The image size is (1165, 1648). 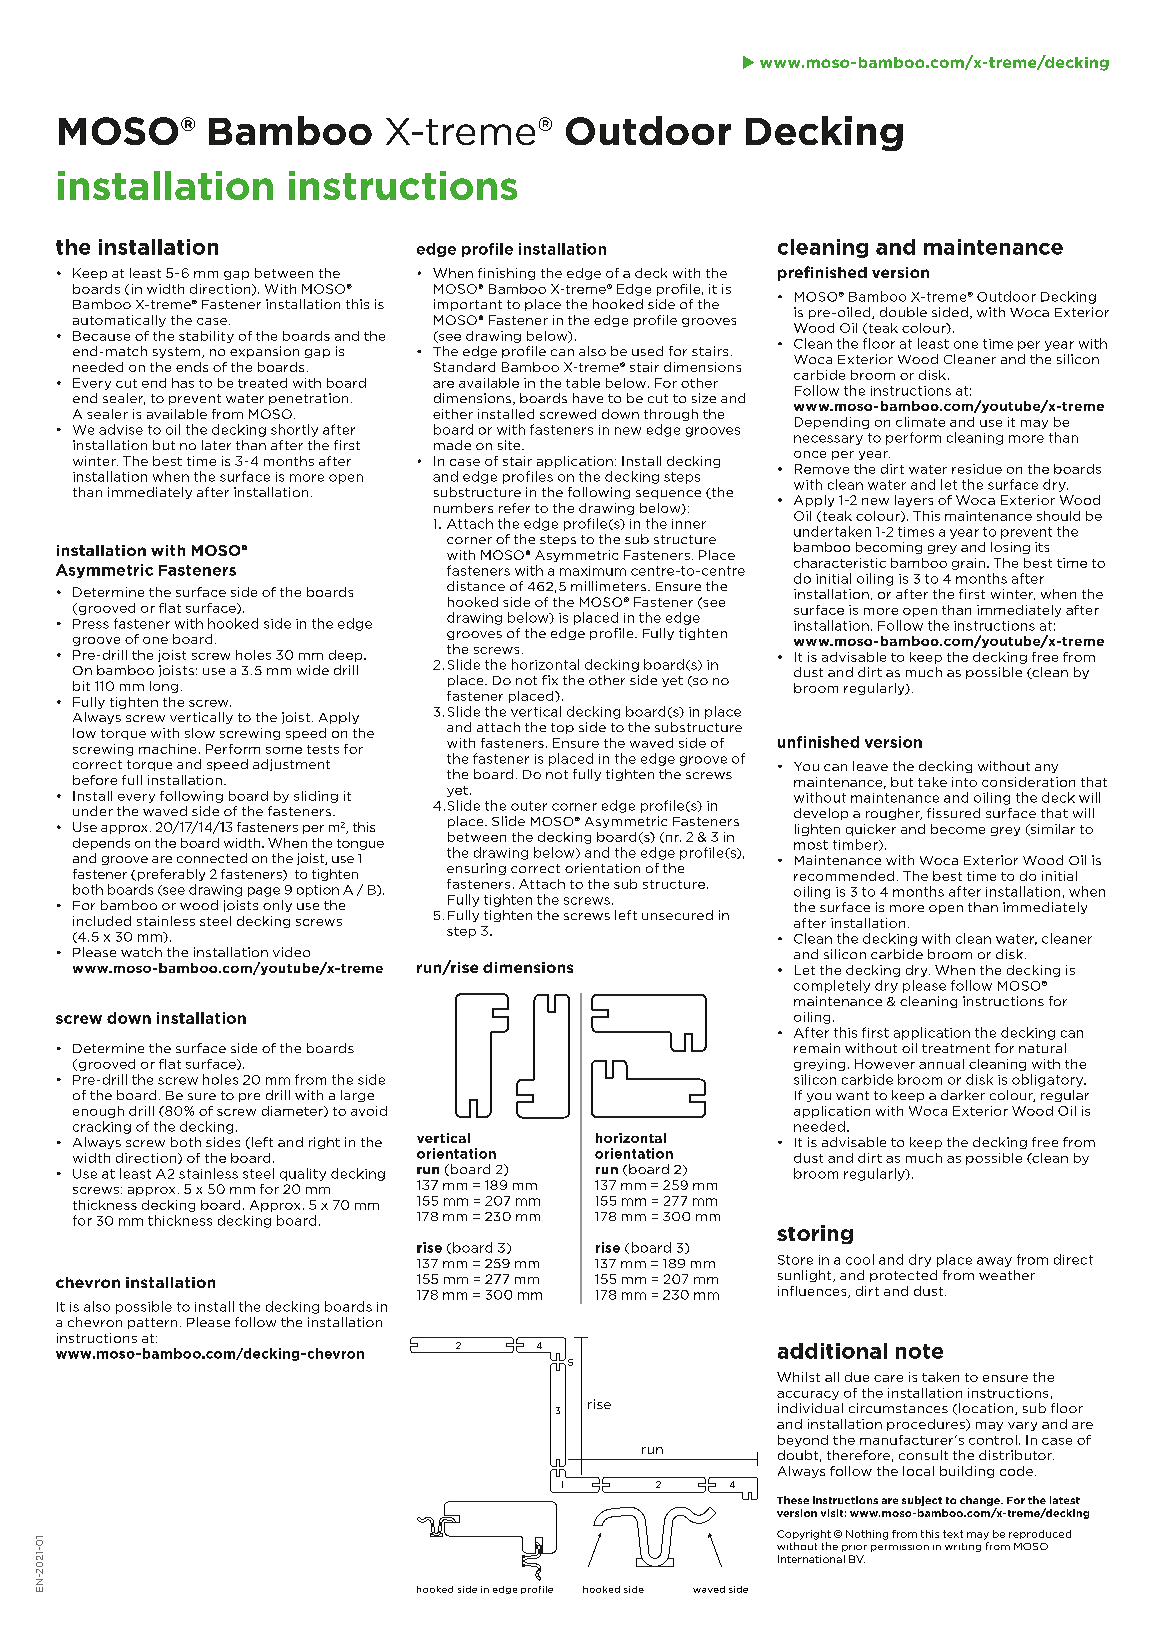 What do you see at coordinates (506, 274) in the screenshot?
I see `finishing` at bounding box center [506, 274].
